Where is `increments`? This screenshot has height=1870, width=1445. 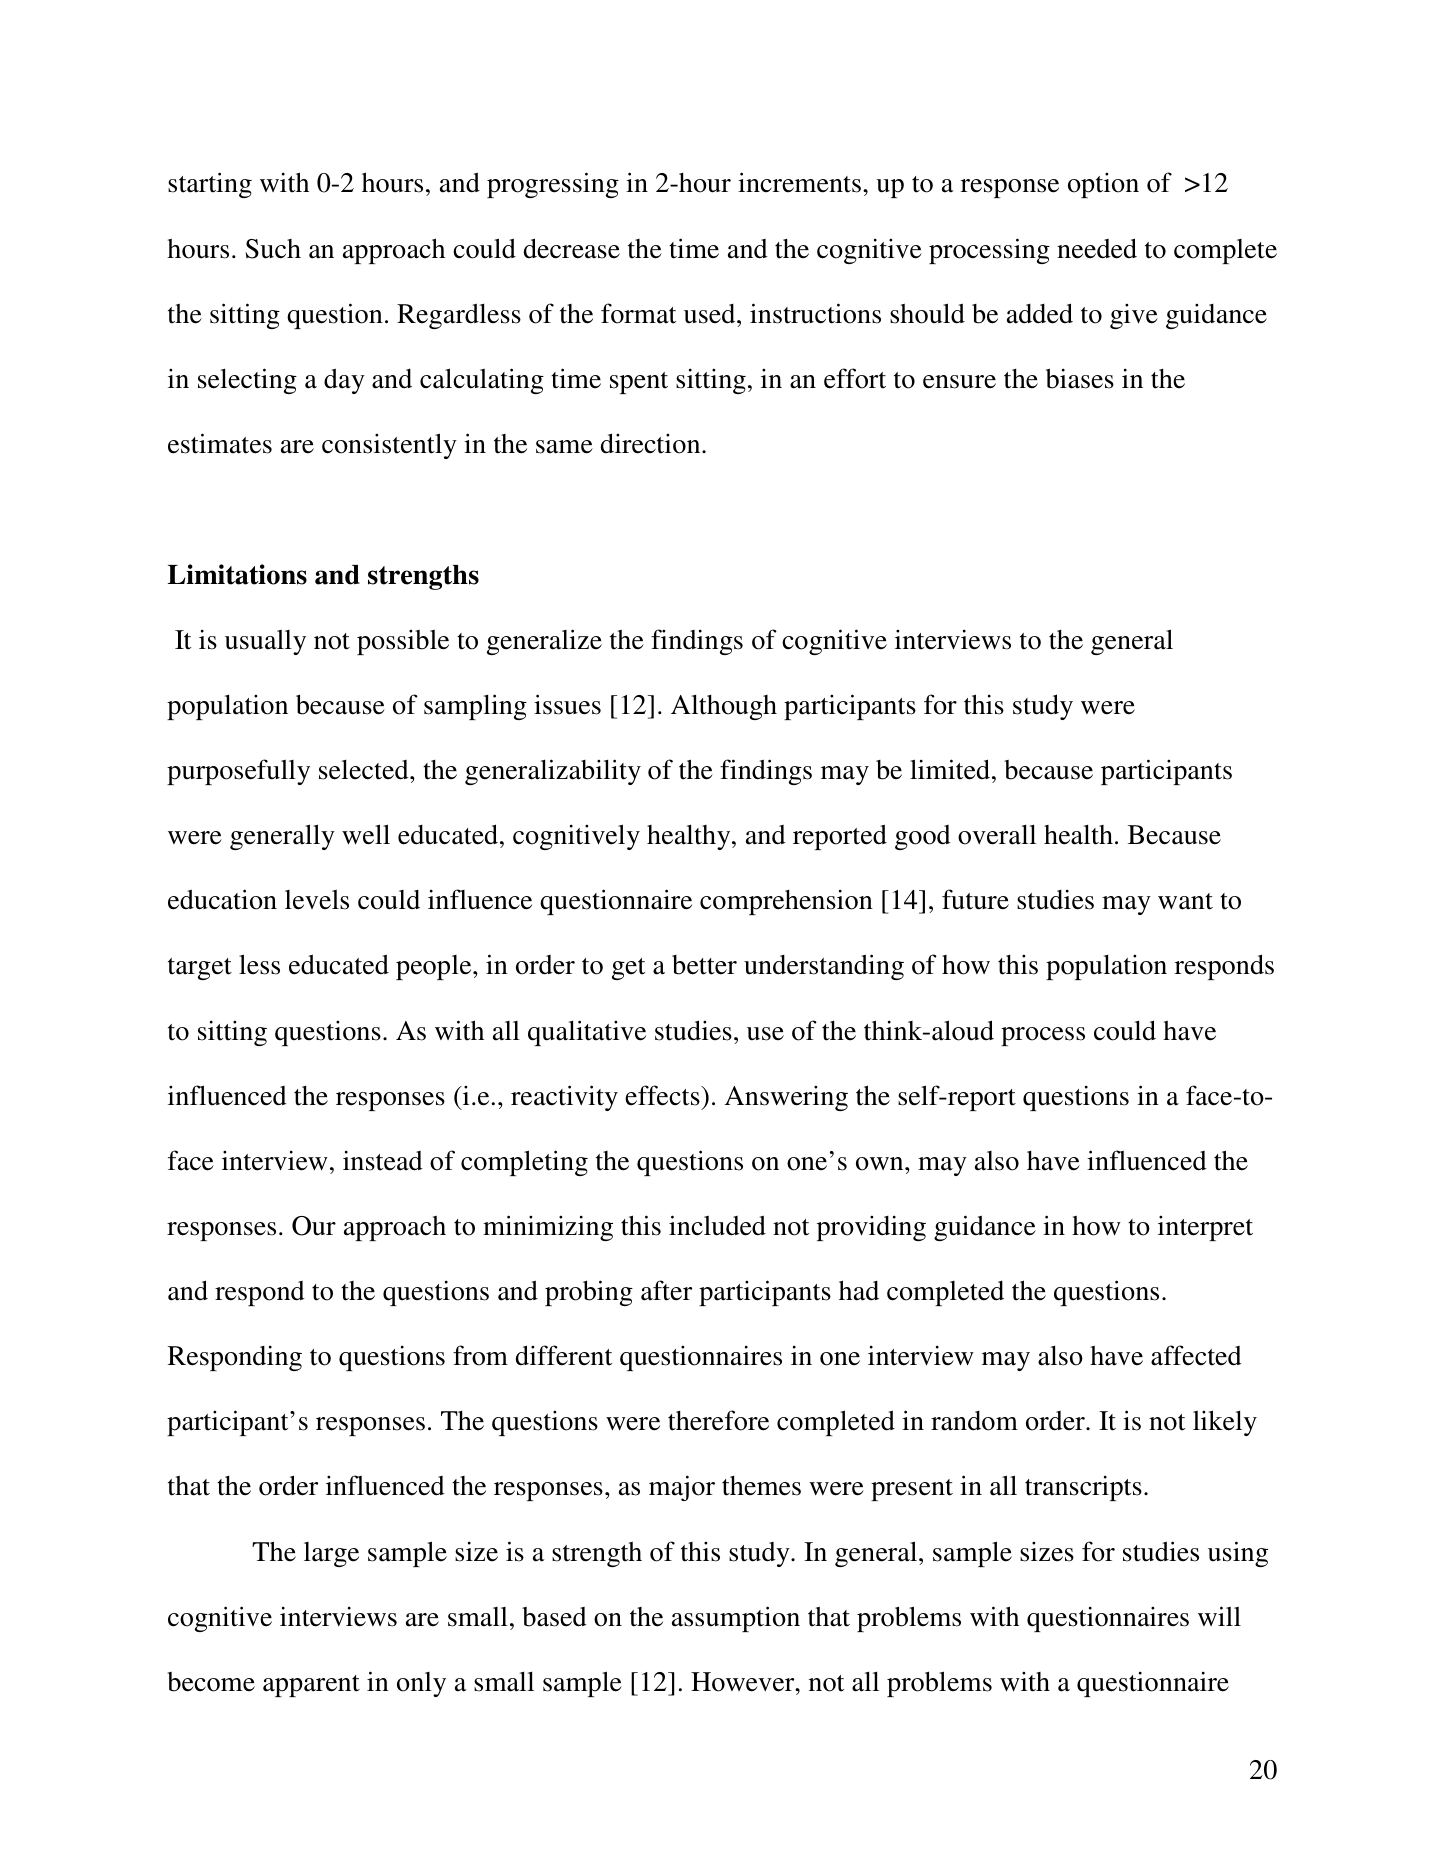 increments is located at coordinates (799, 182).
